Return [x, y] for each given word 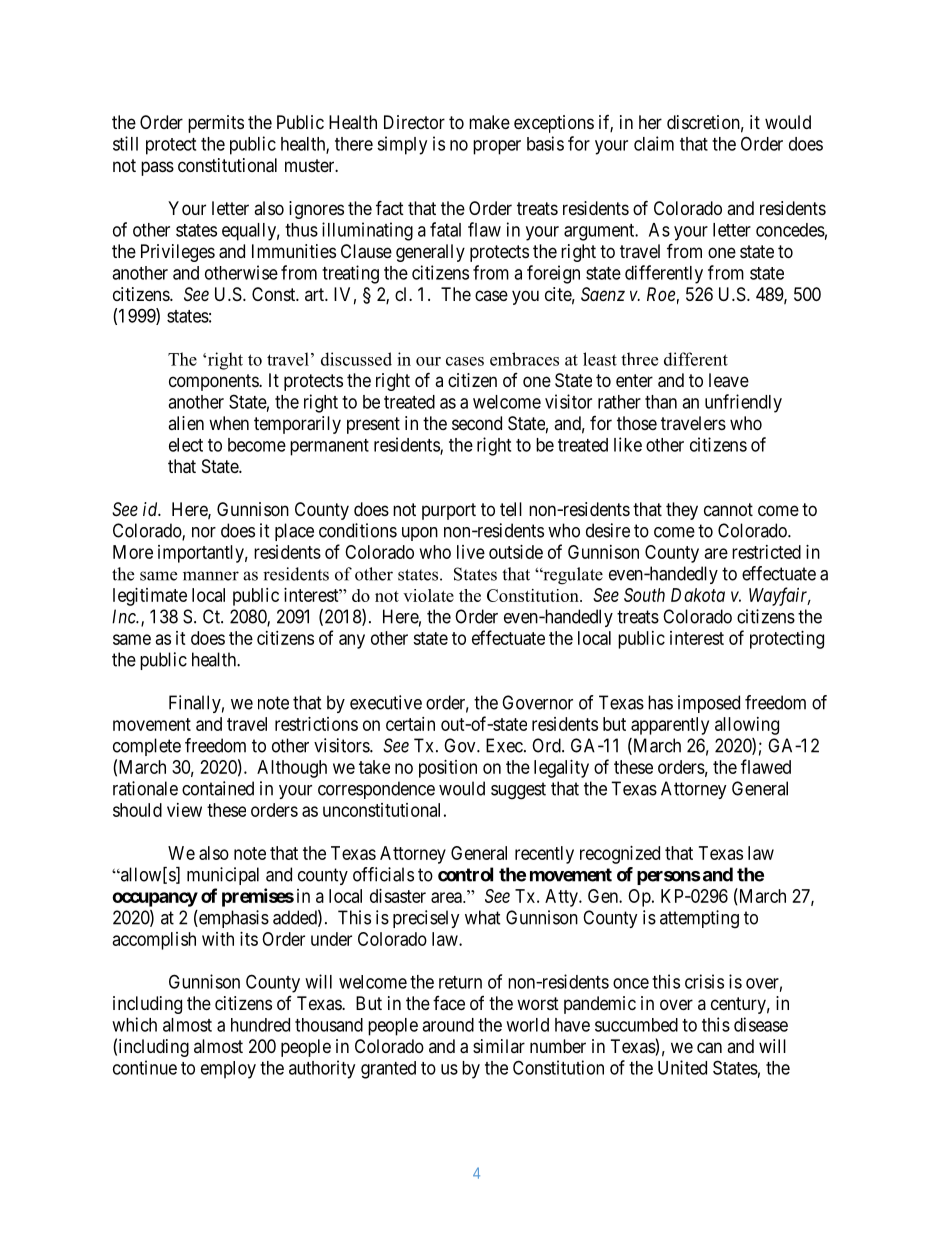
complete [147, 747]
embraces [524, 359]
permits [216, 124]
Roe [661, 294]
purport [449, 511]
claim [654, 143]
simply [402, 145]
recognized [620, 855]
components [214, 382]
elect [186, 445]
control [465, 874]
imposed [709, 704]
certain [410, 724]
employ [228, 1070]
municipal [223, 876]
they [682, 511]
